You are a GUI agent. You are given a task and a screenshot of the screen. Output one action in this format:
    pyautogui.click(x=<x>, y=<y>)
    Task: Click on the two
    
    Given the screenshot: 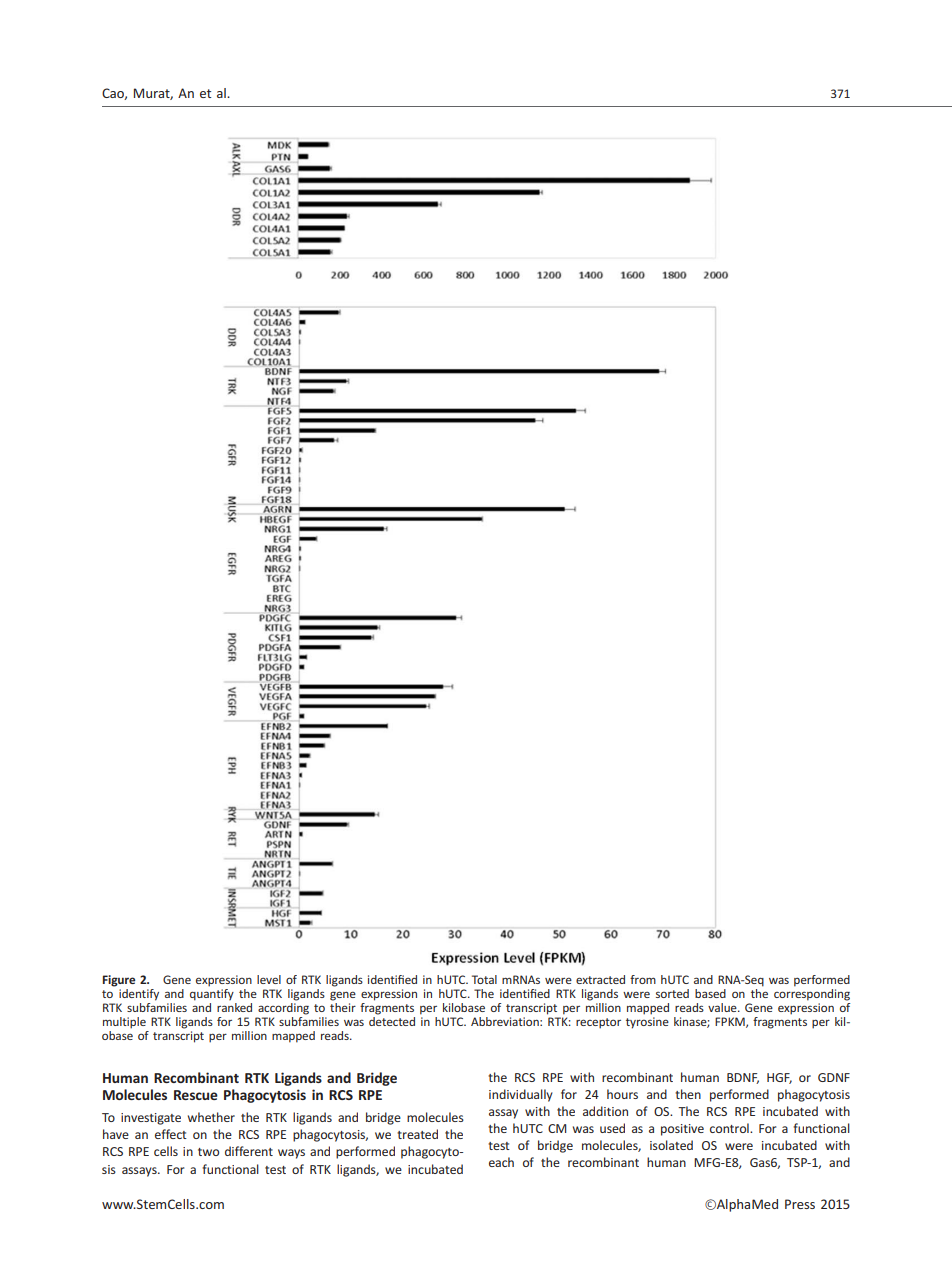 What is the action you would take?
    pyautogui.click(x=208, y=1152)
